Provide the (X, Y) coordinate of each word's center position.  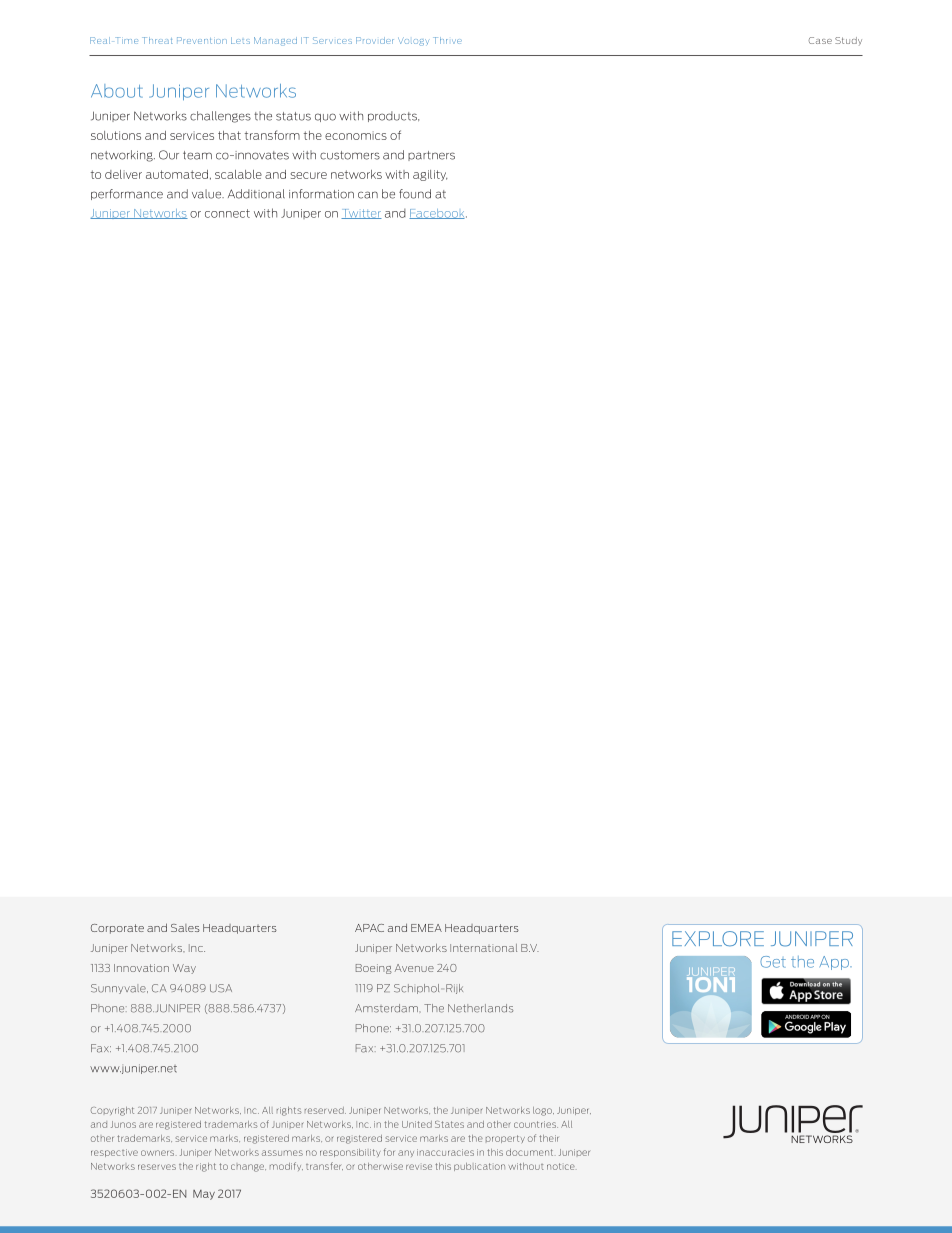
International (483, 948)
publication (479, 1167)
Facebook (438, 214)
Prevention (202, 40)
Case (820, 40)
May (204, 1195)
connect (227, 213)
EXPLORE (718, 939)
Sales (185, 928)
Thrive (447, 40)
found (415, 194)
